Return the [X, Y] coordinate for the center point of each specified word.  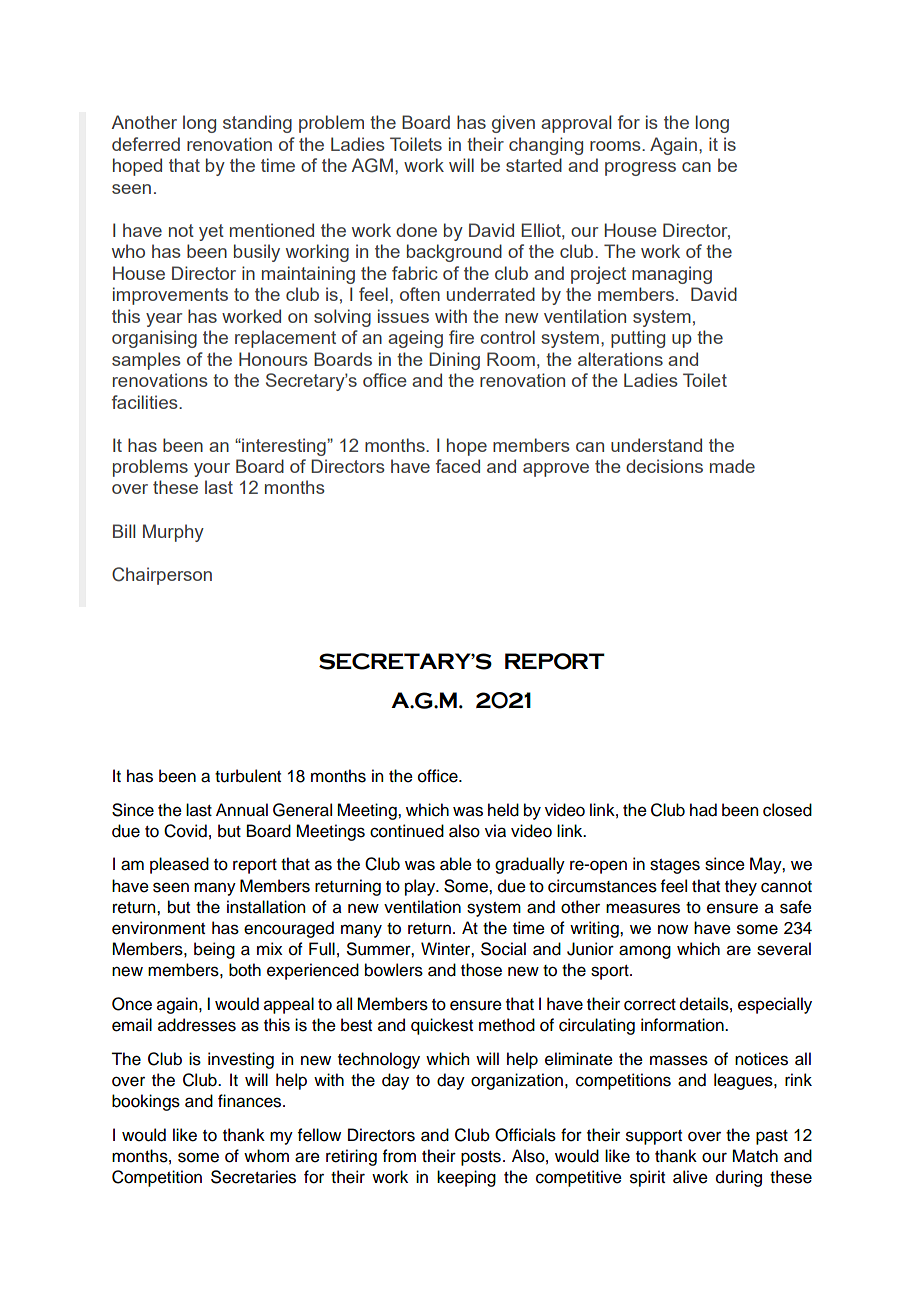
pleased [179, 865]
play [421, 887]
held [503, 810]
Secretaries [253, 1177]
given [513, 124]
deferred [146, 144]
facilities [146, 402]
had [703, 810]
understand [656, 445]
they [741, 887]
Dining [454, 361]
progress [640, 169]
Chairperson [162, 576]
